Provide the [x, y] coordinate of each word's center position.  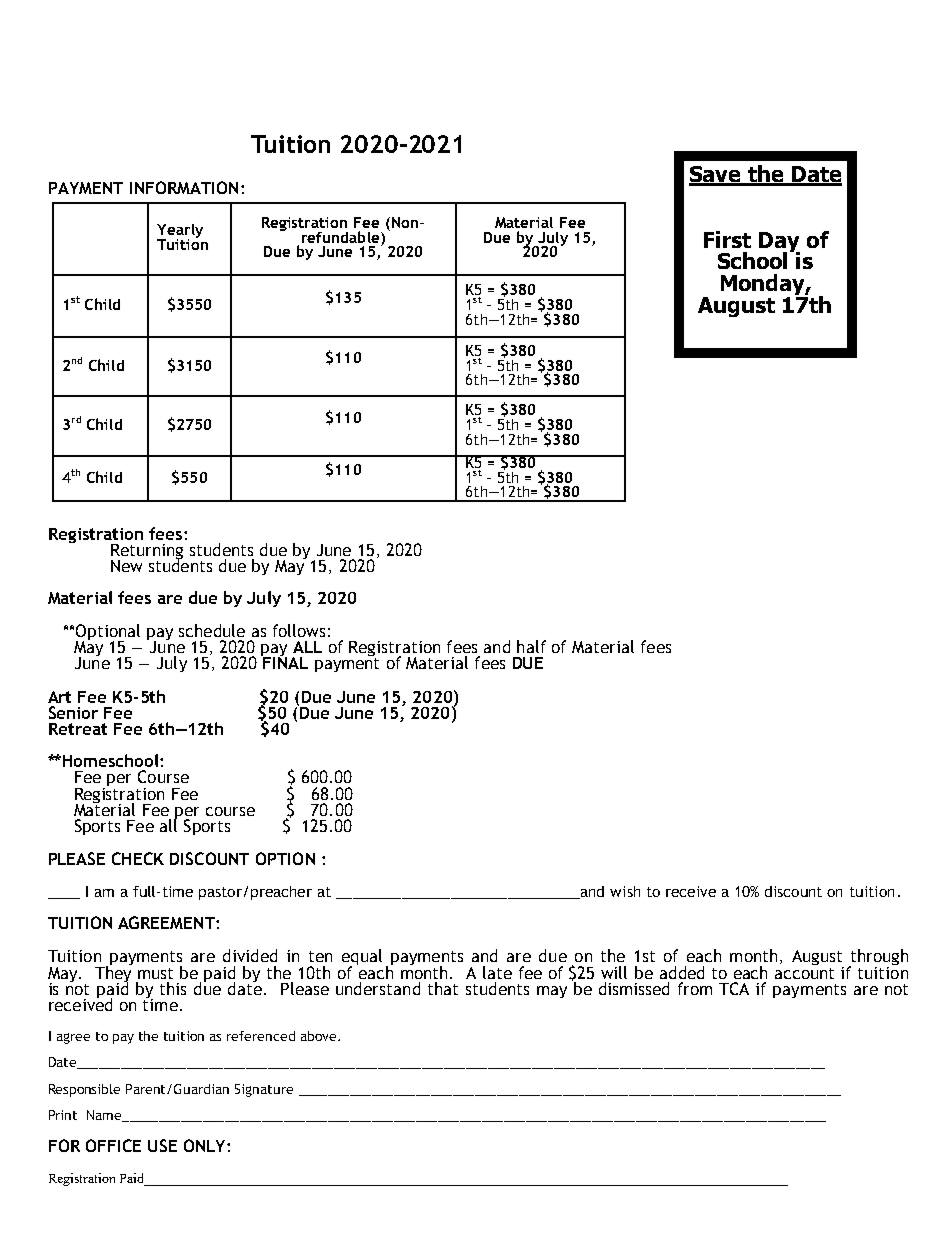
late [497, 972]
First [727, 239]
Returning [147, 553]
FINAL [284, 661]
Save [716, 175]
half [531, 646]
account [804, 971]
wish [625, 891]
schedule [212, 630]
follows [299, 630]
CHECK [138, 858]
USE [162, 1145]
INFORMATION [184, 187]
